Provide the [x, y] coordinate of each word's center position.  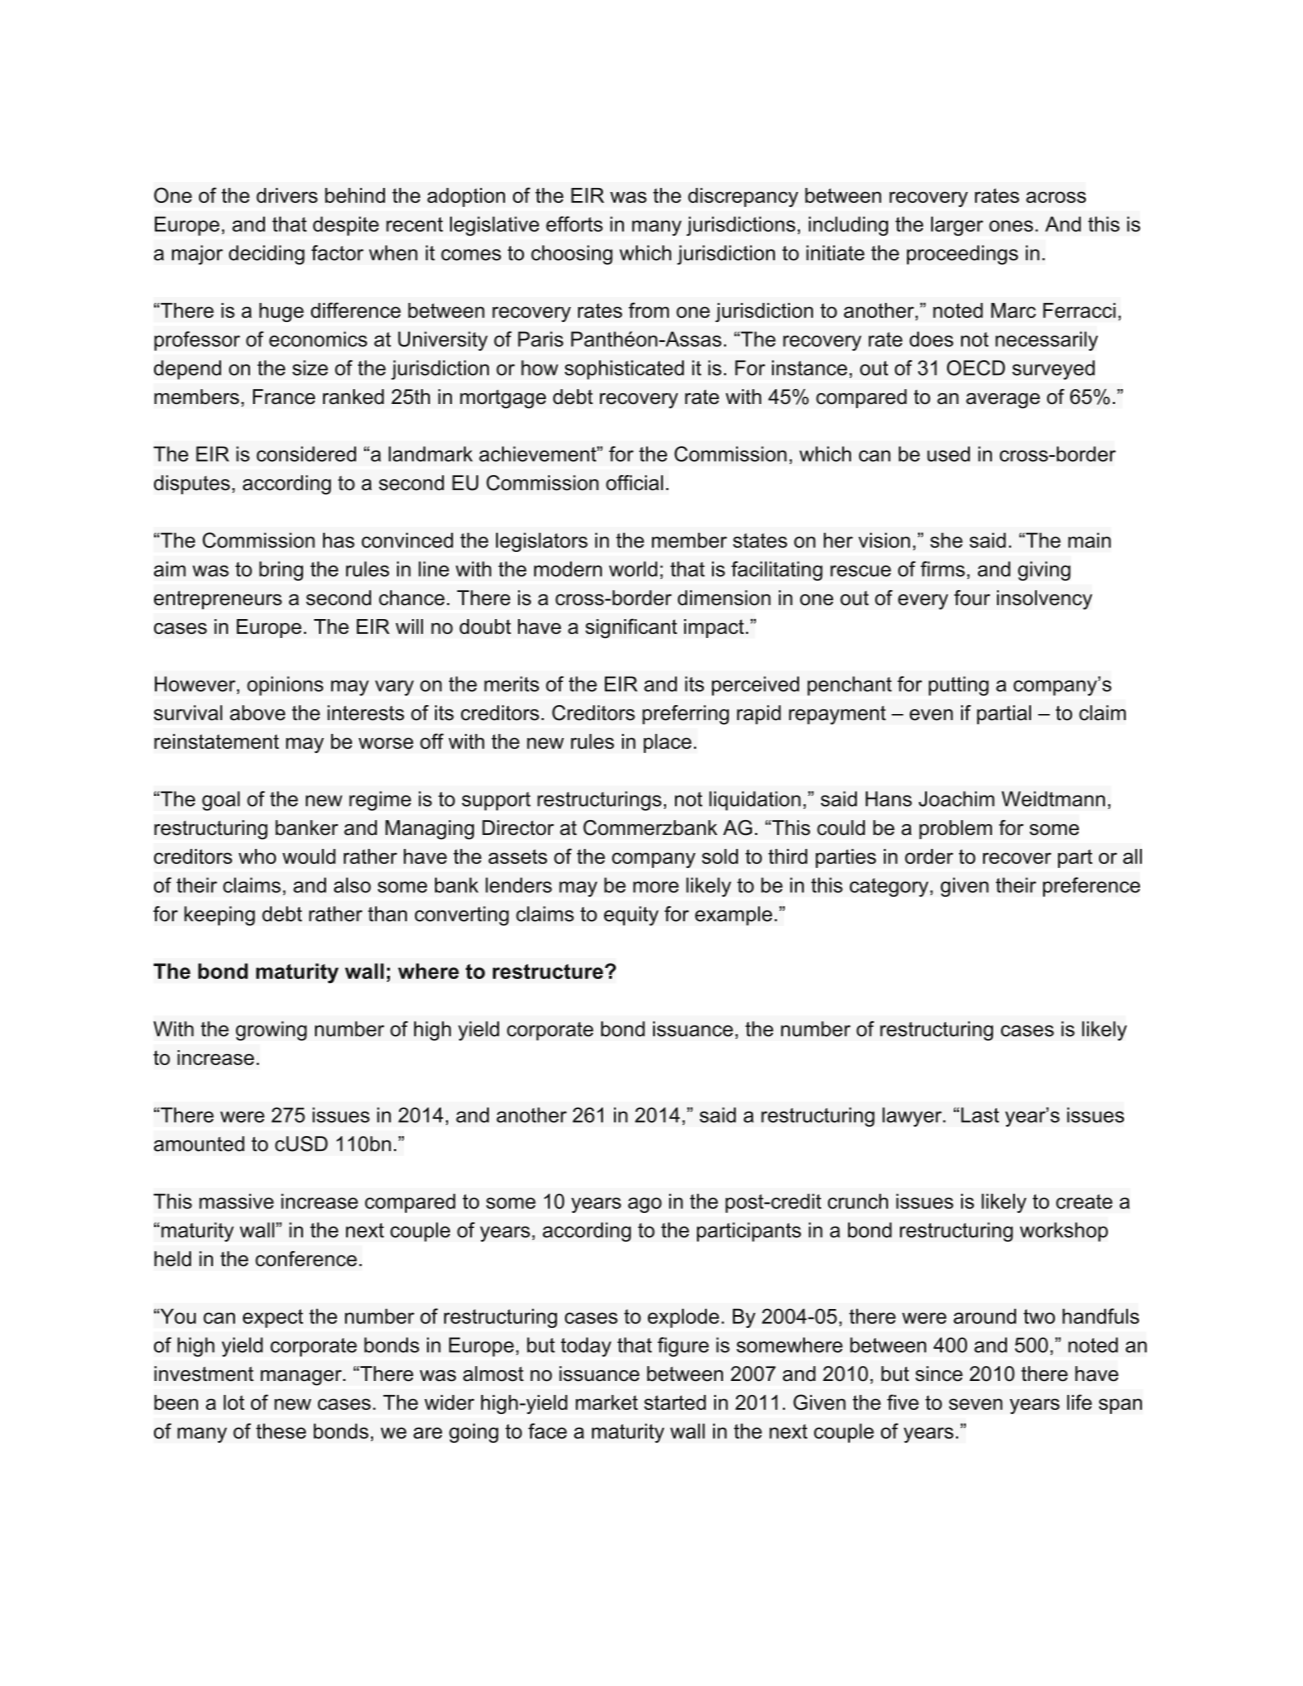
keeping [219, 916]
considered [306, 454]
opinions [285, 686]
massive [236, 1201]
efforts [574, 224]
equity [631, 916]
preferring [685, 715]
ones [1011, 226]
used [948, 454]
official [634, 483]
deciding [267, 255]
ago [645, 1205]
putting [959, 686]
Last [980, 1115]
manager [302, 1378]
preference [1091, 887]
